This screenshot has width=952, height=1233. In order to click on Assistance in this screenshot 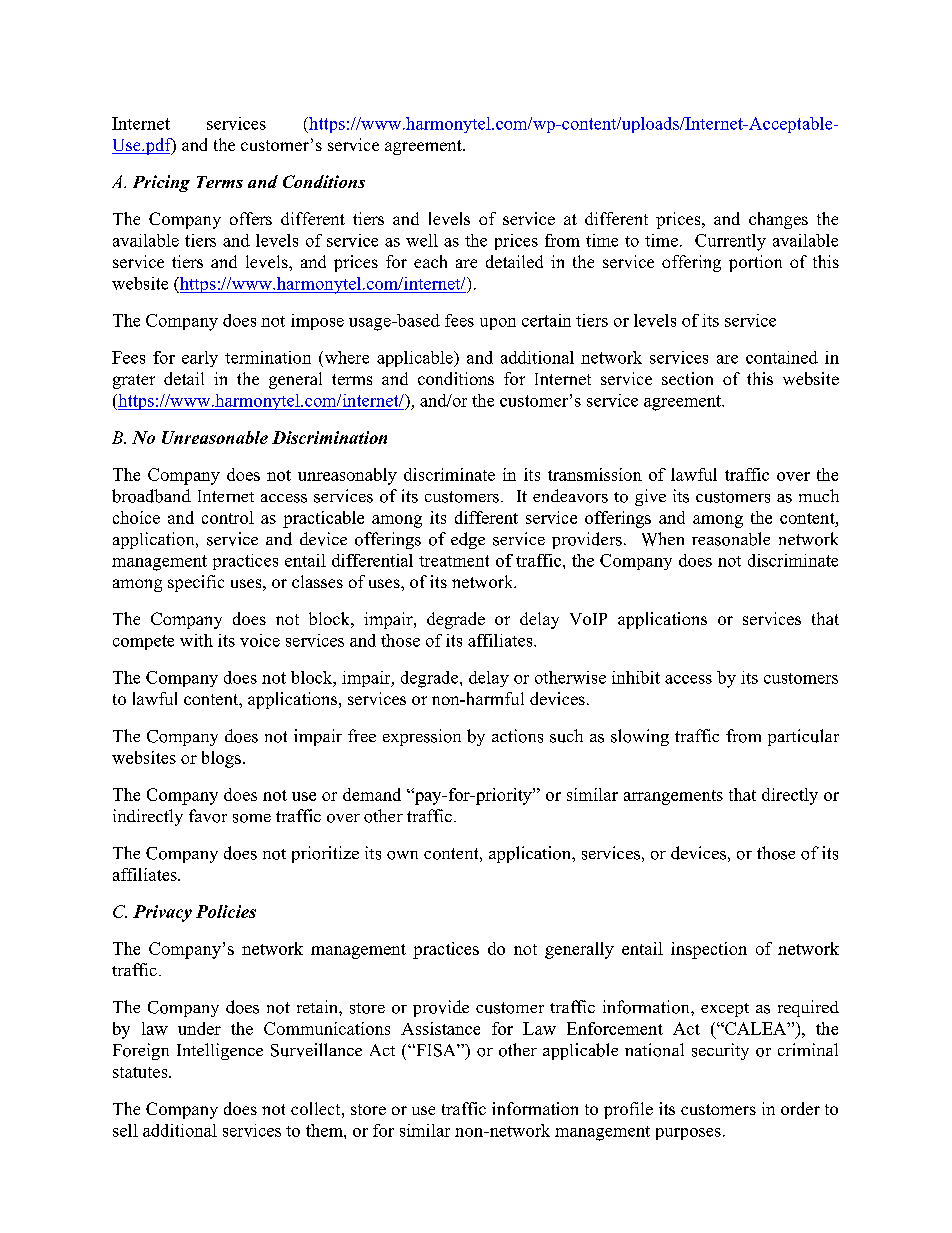, I will do `click(440, 1028)`.
